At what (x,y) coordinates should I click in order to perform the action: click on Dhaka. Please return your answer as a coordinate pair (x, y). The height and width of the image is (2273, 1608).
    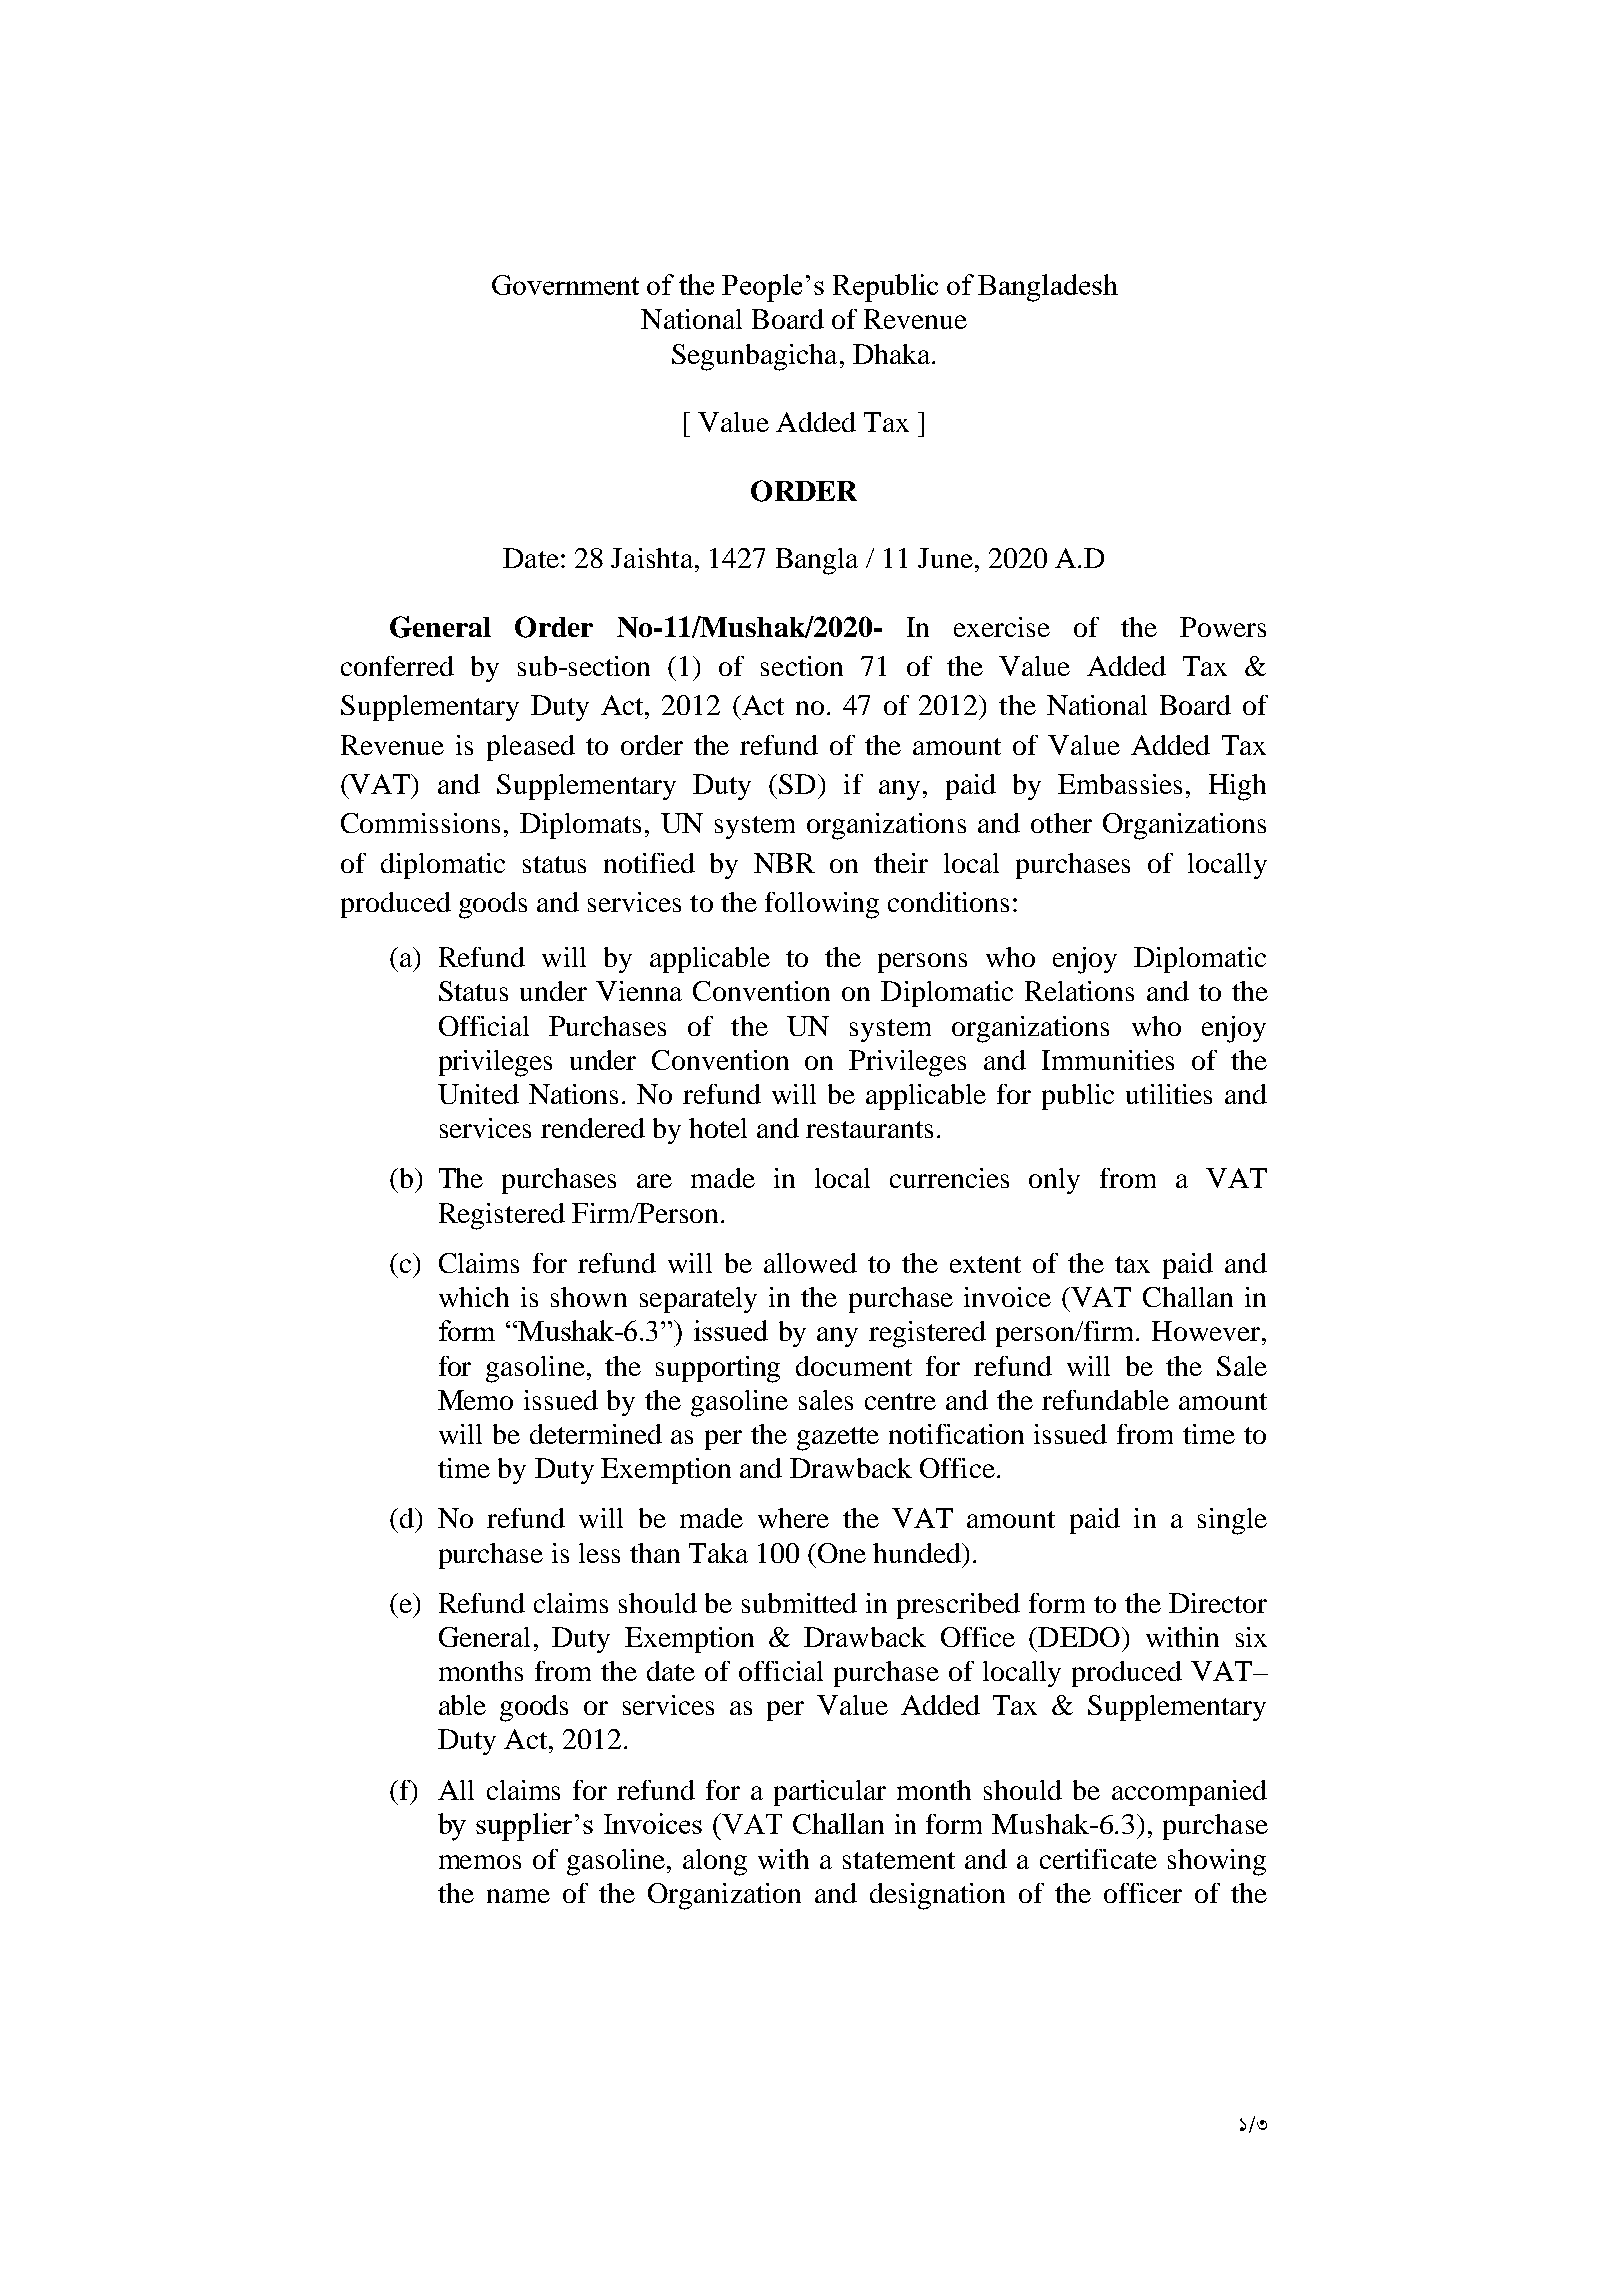
    Looking at the image, I should click on (891, 354).
